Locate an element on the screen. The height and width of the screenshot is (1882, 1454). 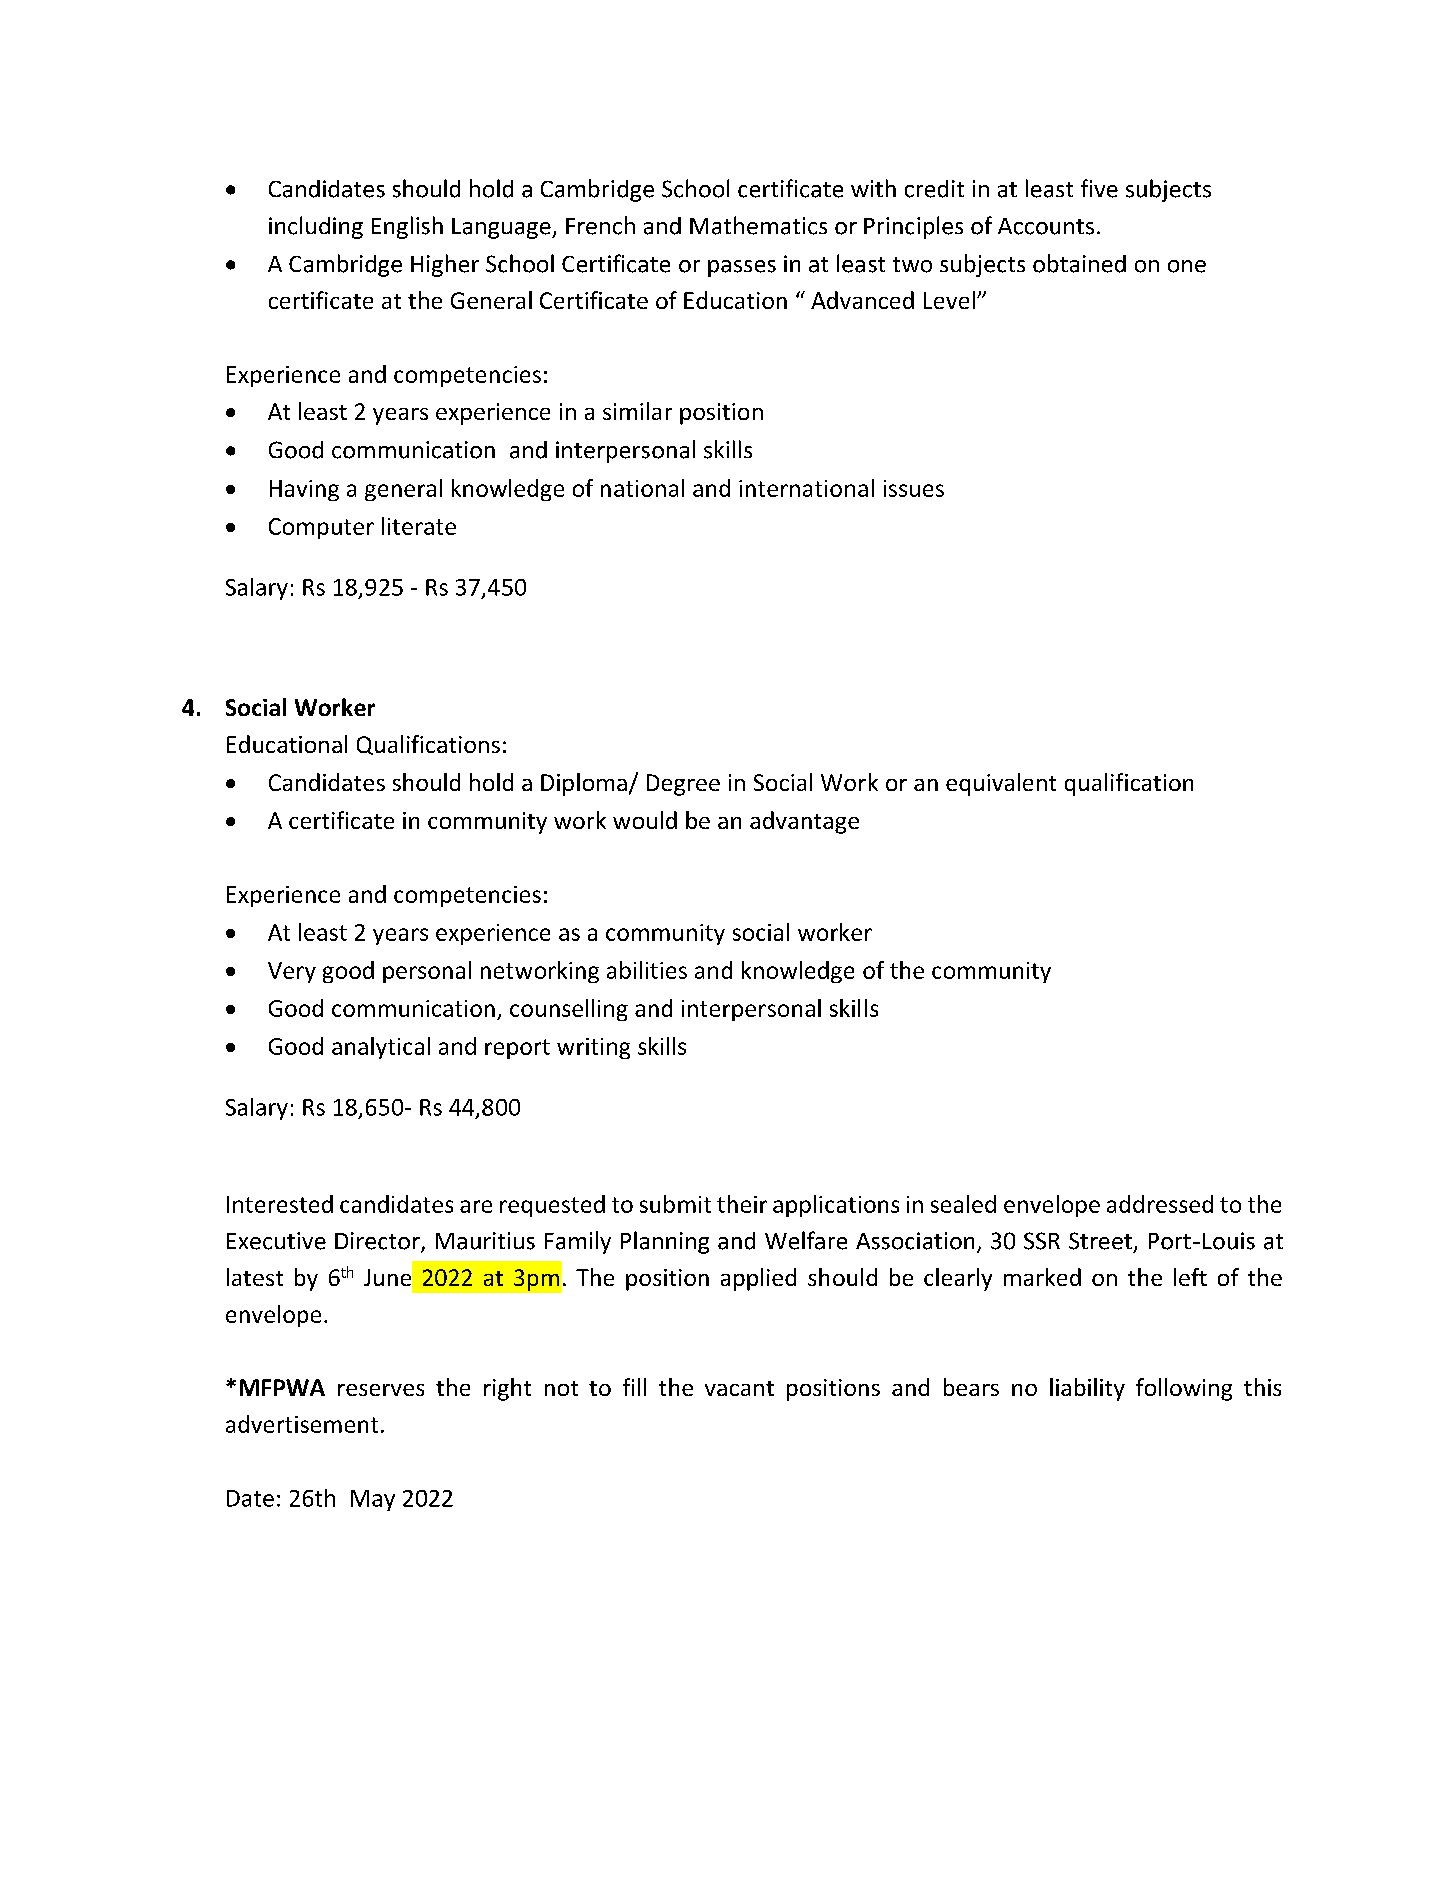
vacant is located at coordinates (739, 1388).
